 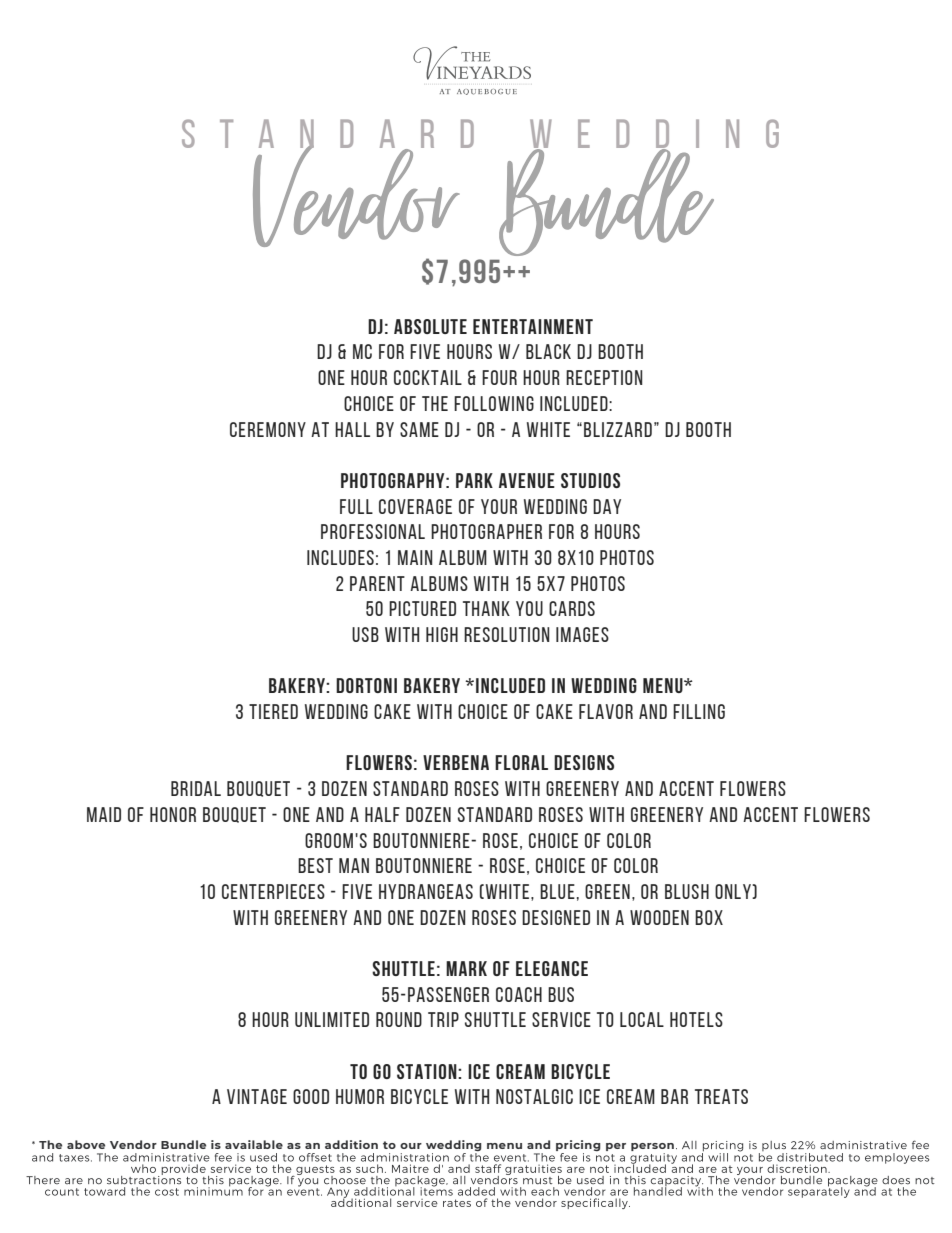 What do you see at coordinates (273, 711) in the page?
I see `Tiered` at bounding box center [273, 711].
